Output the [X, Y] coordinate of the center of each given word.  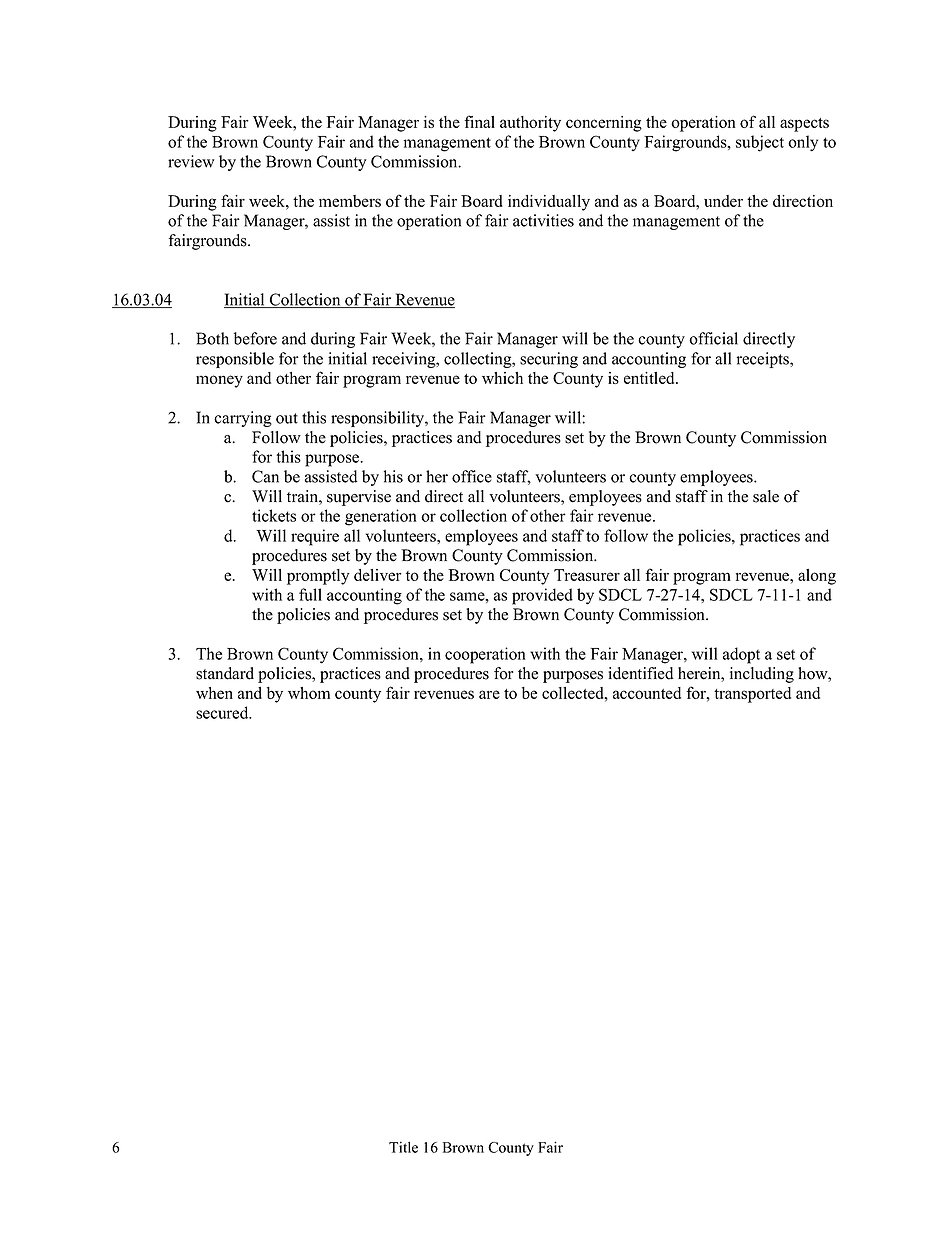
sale [766, 496]
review [191, 161]
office [472, 476]
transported [752, 695]
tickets [274, 515]
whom [309, 693]
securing [549, 360]
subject [760, 143]
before [255, 338]
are [489, 694]
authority [530, 124]
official [713, 338]
